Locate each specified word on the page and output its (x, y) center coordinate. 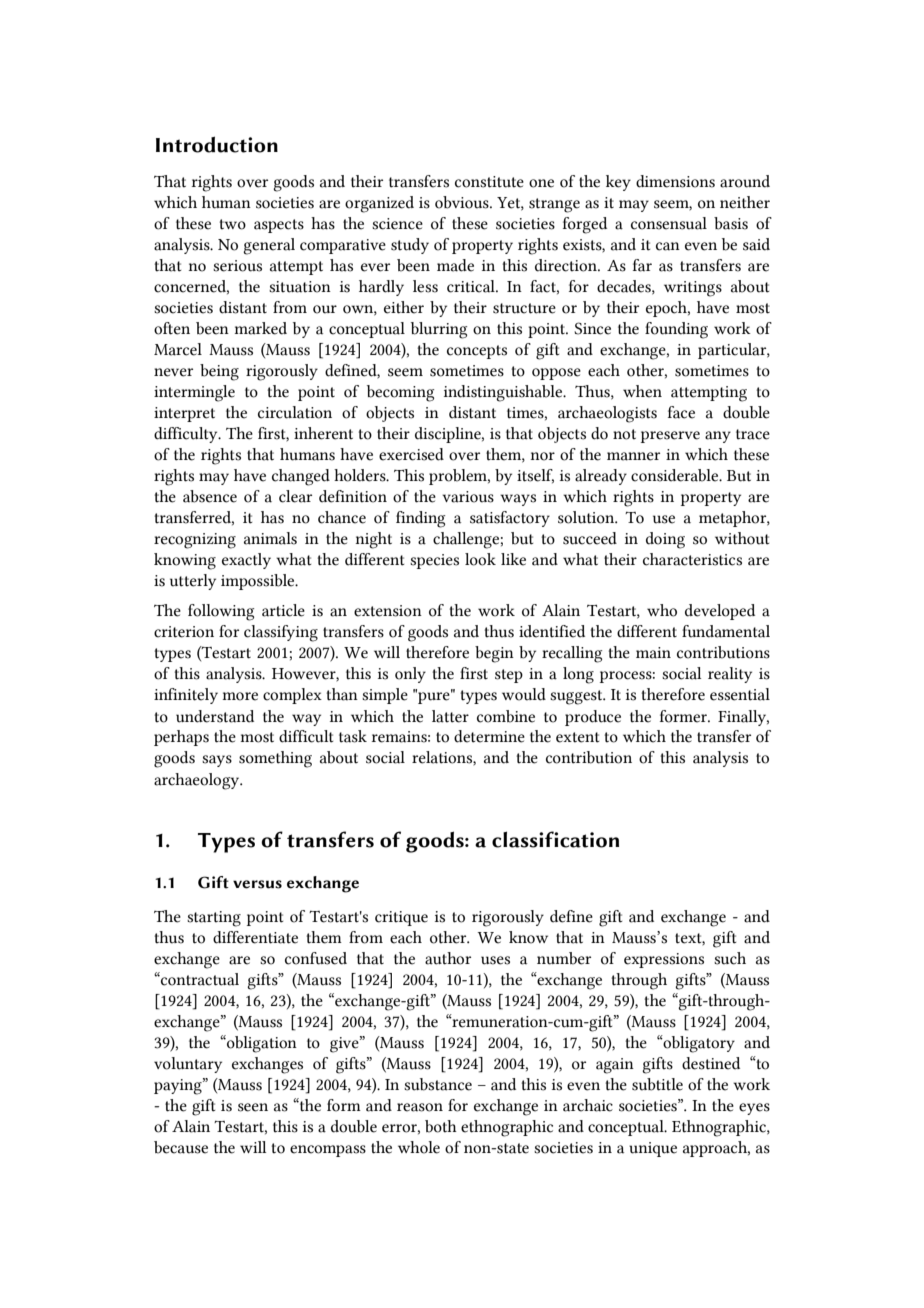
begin (494, 654)
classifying (281, 633)
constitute (489, 182)
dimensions (675, 181)
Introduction (217, 144)
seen (253, 1107)
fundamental (726, 631)
